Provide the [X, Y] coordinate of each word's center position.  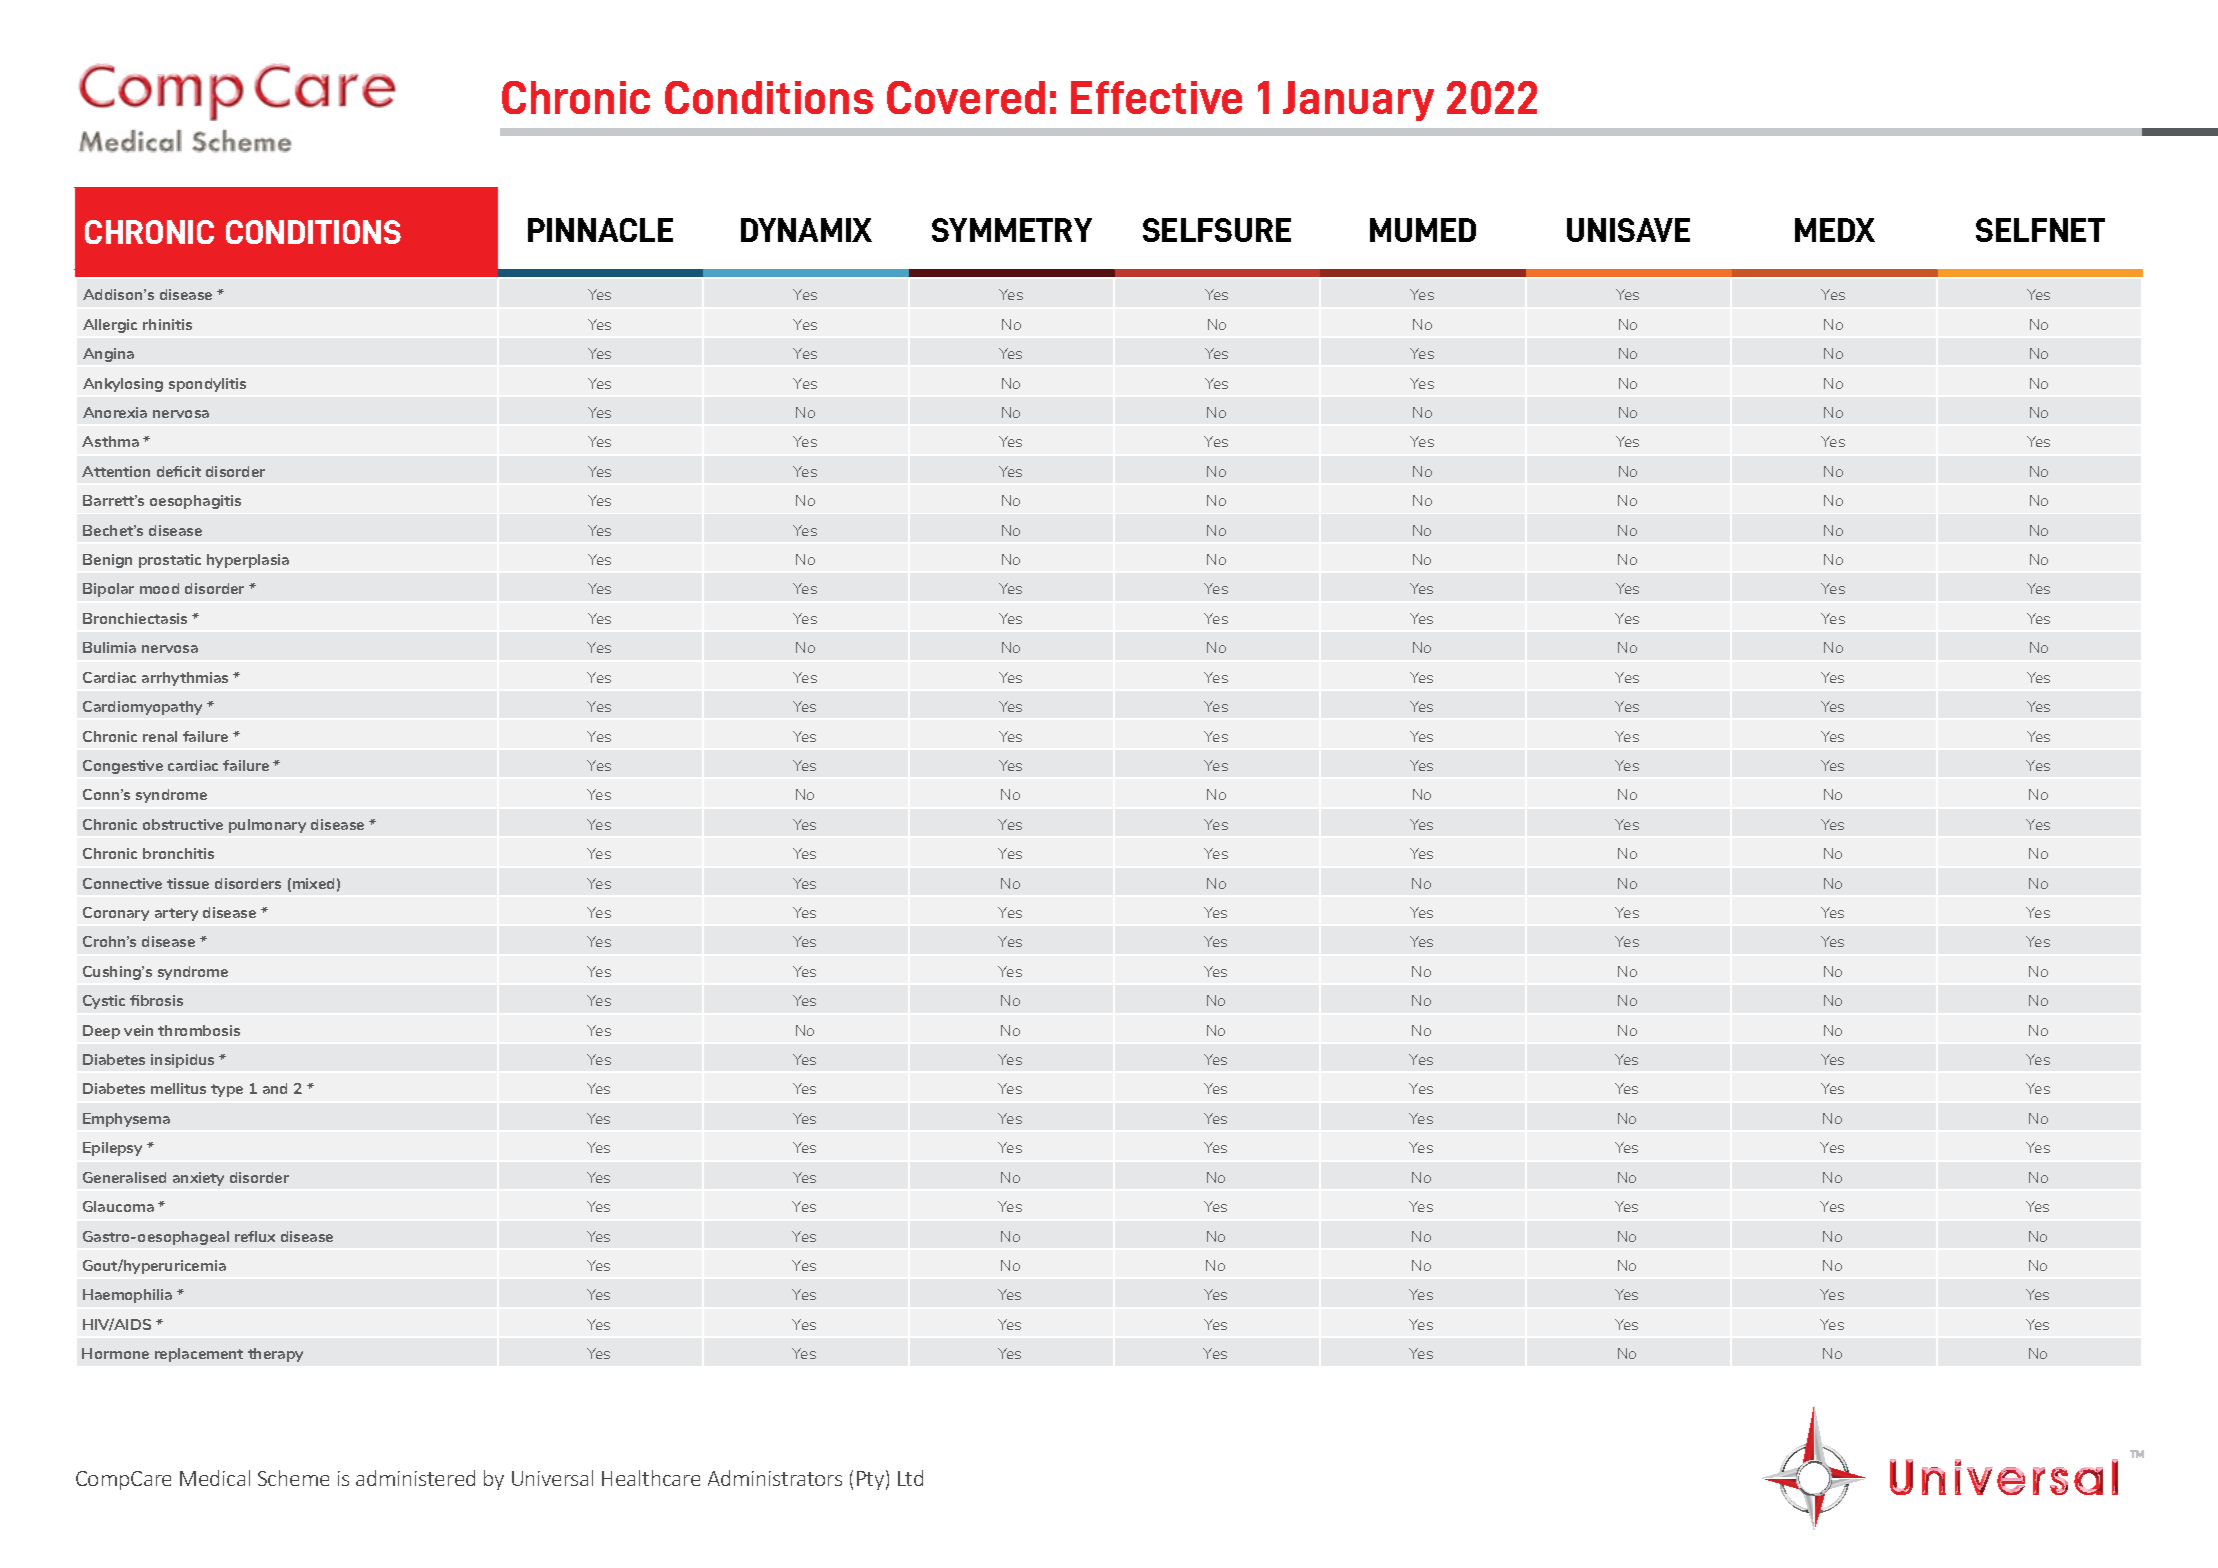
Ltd [910, 1478]
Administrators [775, 1478]
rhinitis [167, 324]
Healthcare [651, 1478]
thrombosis [199, 1030]
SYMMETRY [1012, 230]
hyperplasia [248, 561]
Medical [215, 1478]
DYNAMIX [806, 230]
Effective [1156, 97]
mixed [313, 883]
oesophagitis [195, 502]
